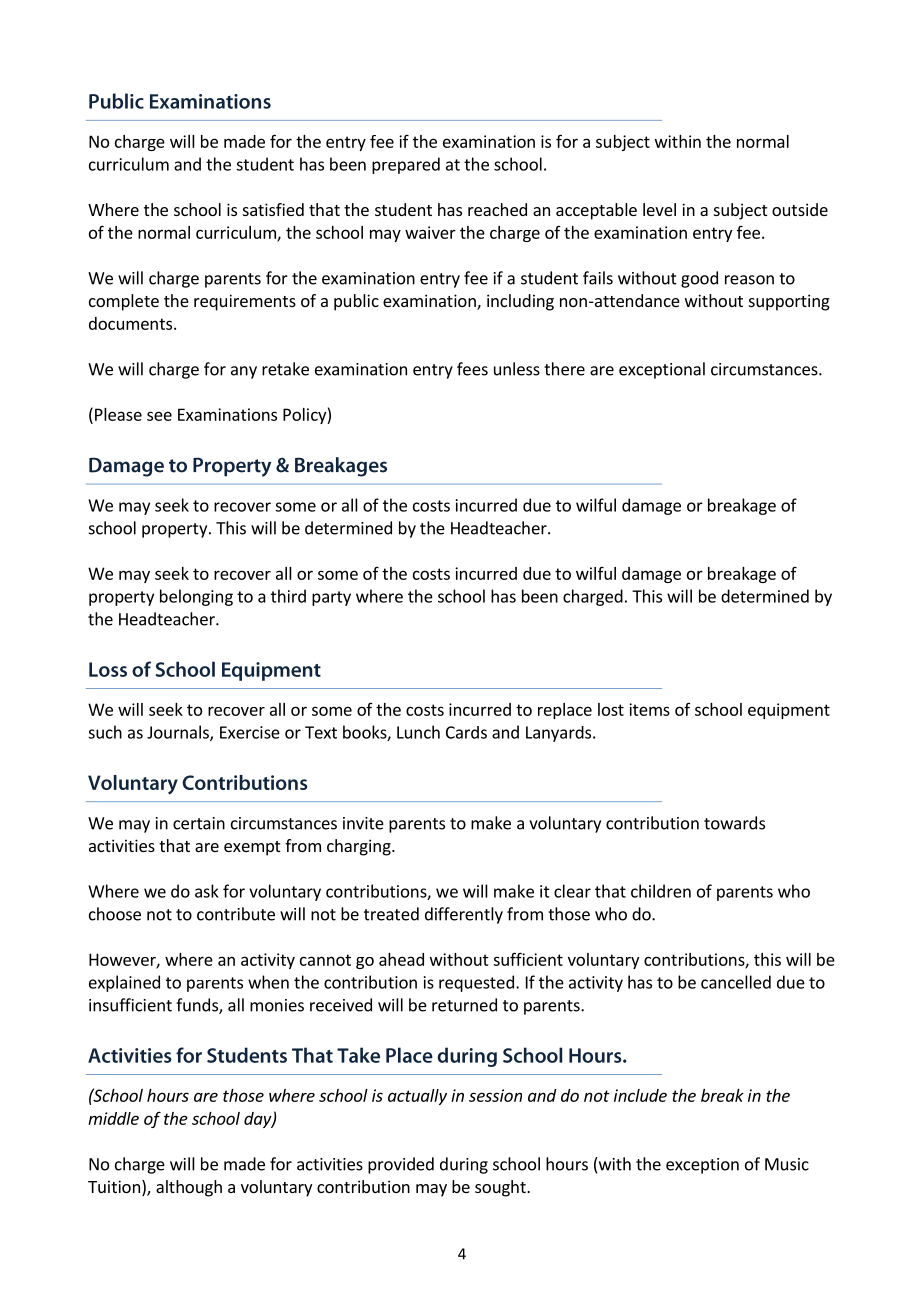  Describe the element at coordinates (466, 732) in the screenshot. I see `Cards` at that location.
